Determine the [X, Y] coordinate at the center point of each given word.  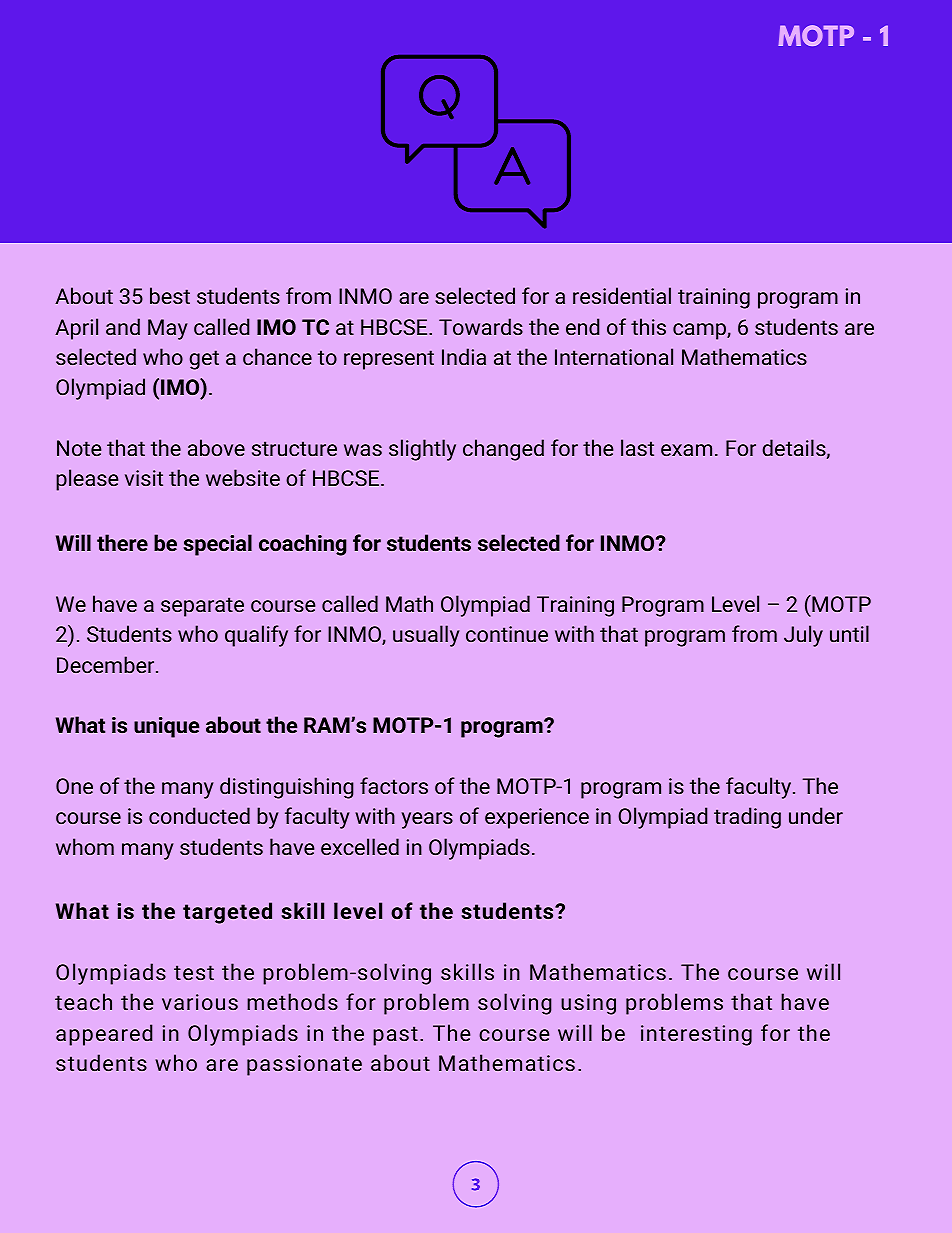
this [648, 326]
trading [747, 818]
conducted [199, 815]
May [168, 329]
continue [507, 634]
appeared [104, 1035]
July [803, 636]
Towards [481, 326]
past [395, 1036]
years [427, 820]
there [122, 542]
